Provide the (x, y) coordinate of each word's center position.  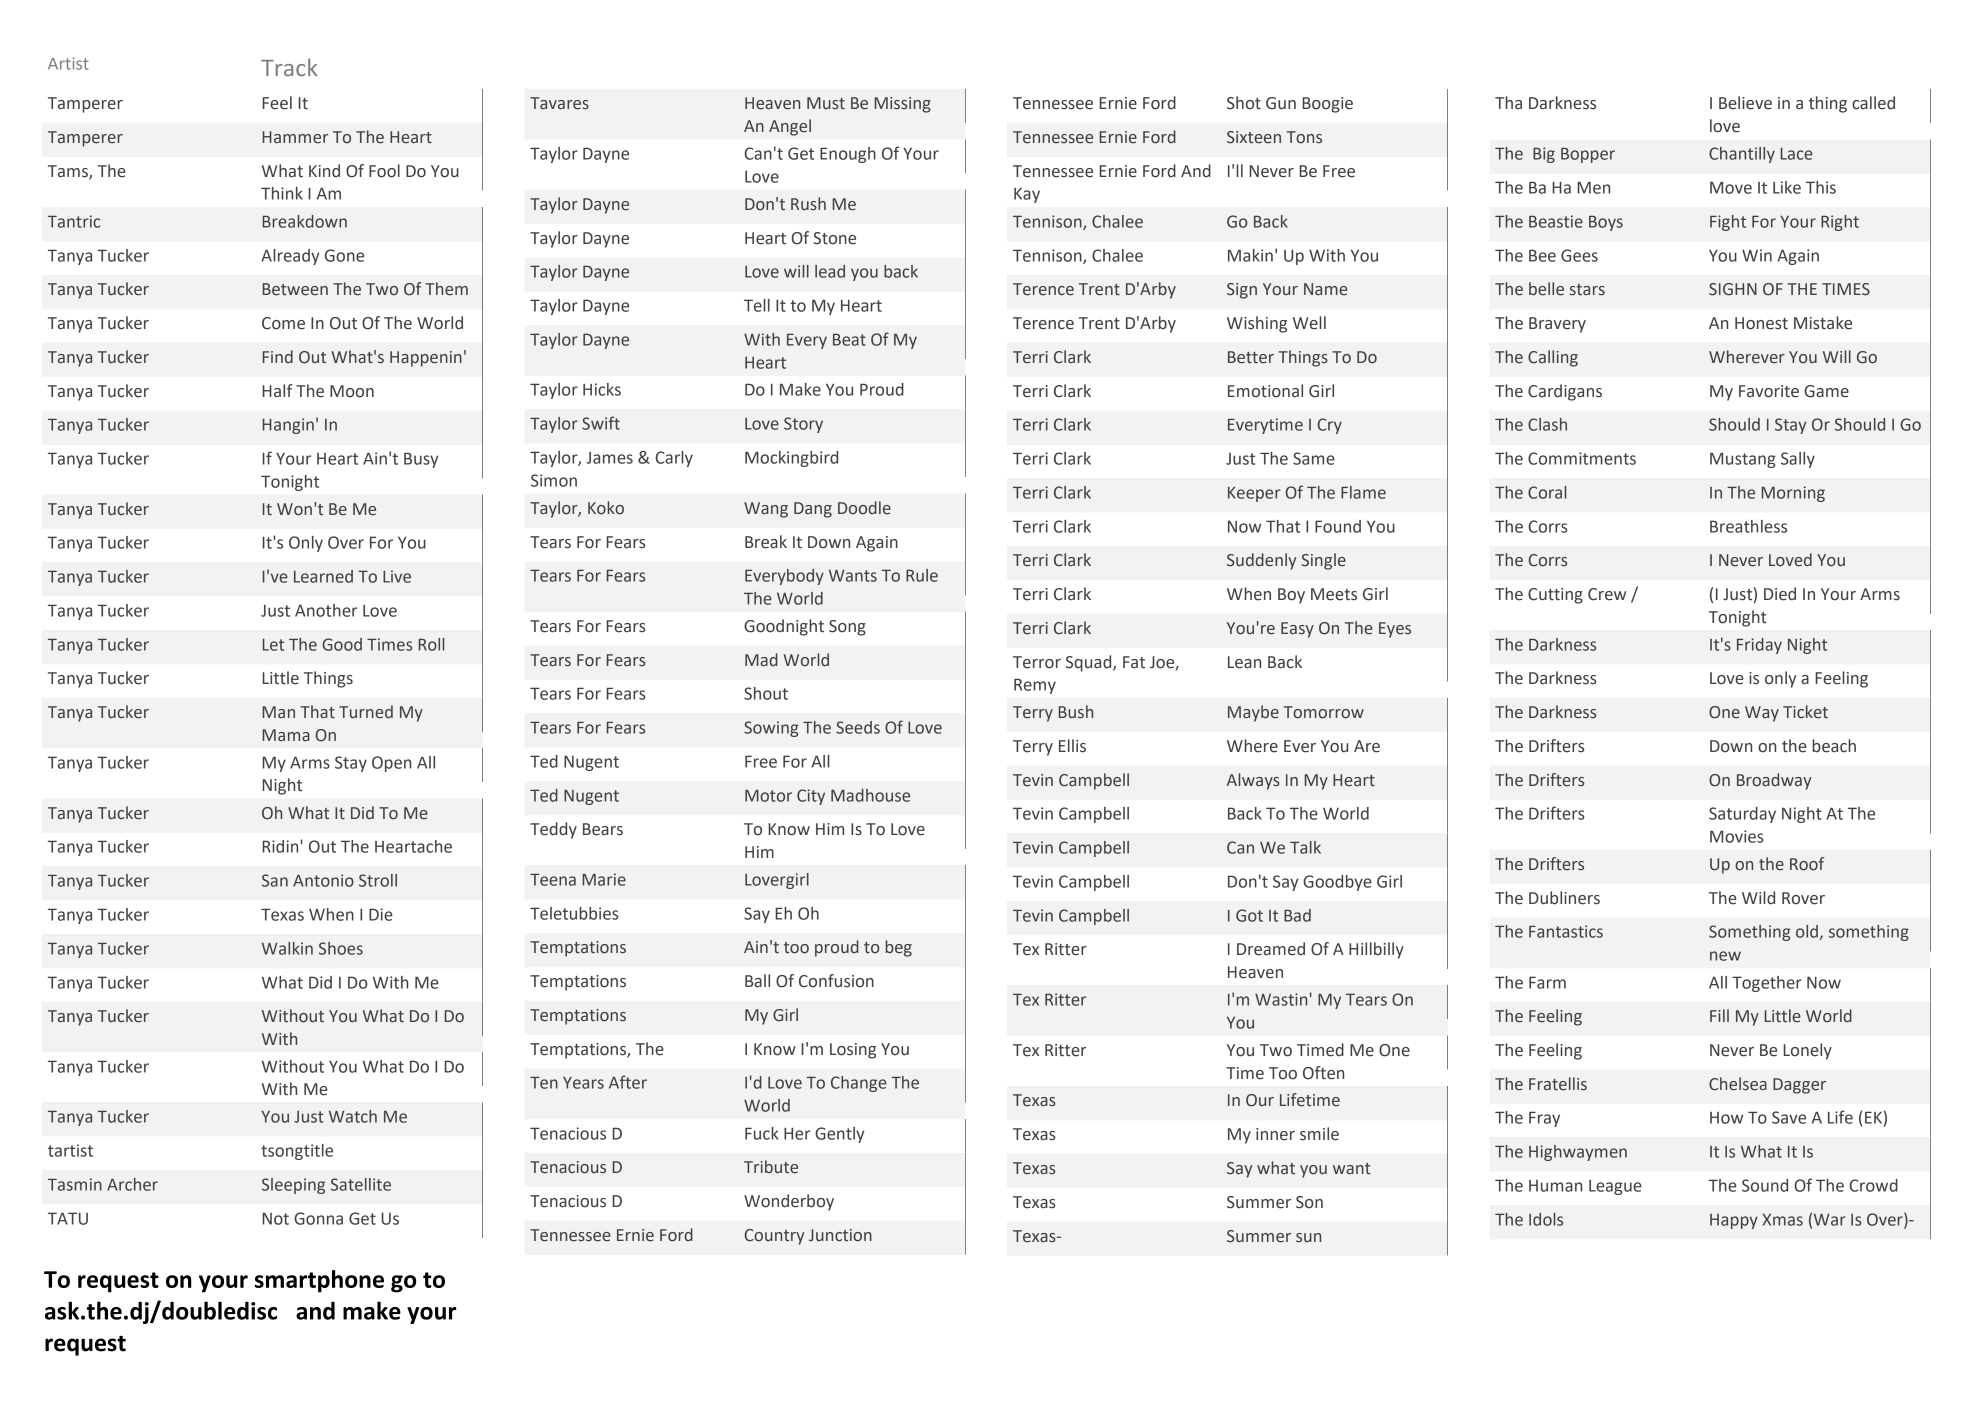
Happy (1734, 1221)
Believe (1745, 103)
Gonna (318, 1218)
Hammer (295, 137)
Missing (903, 105)
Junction (840, 1235)
